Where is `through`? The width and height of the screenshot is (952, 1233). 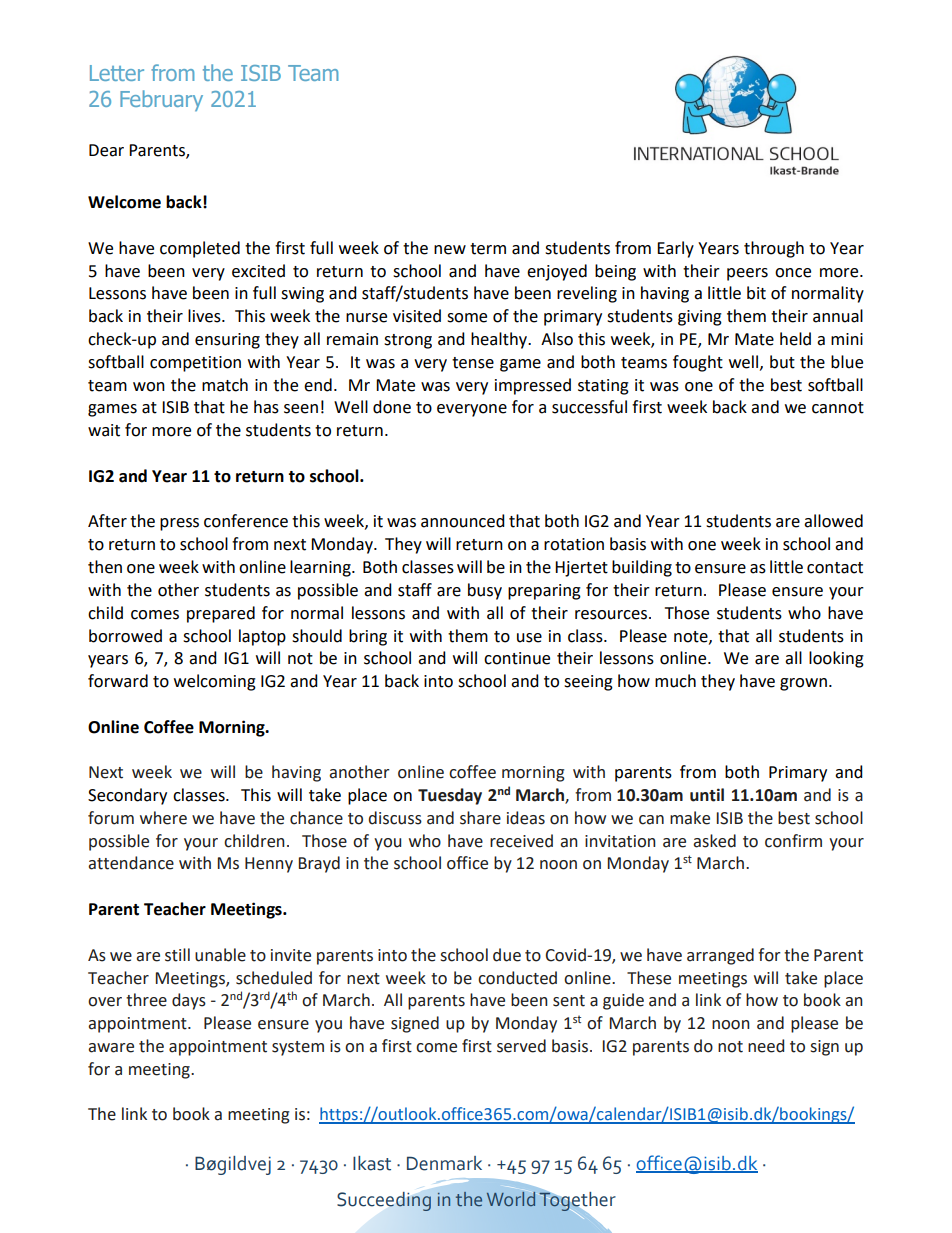 through is located at coordinates (774, 249).
